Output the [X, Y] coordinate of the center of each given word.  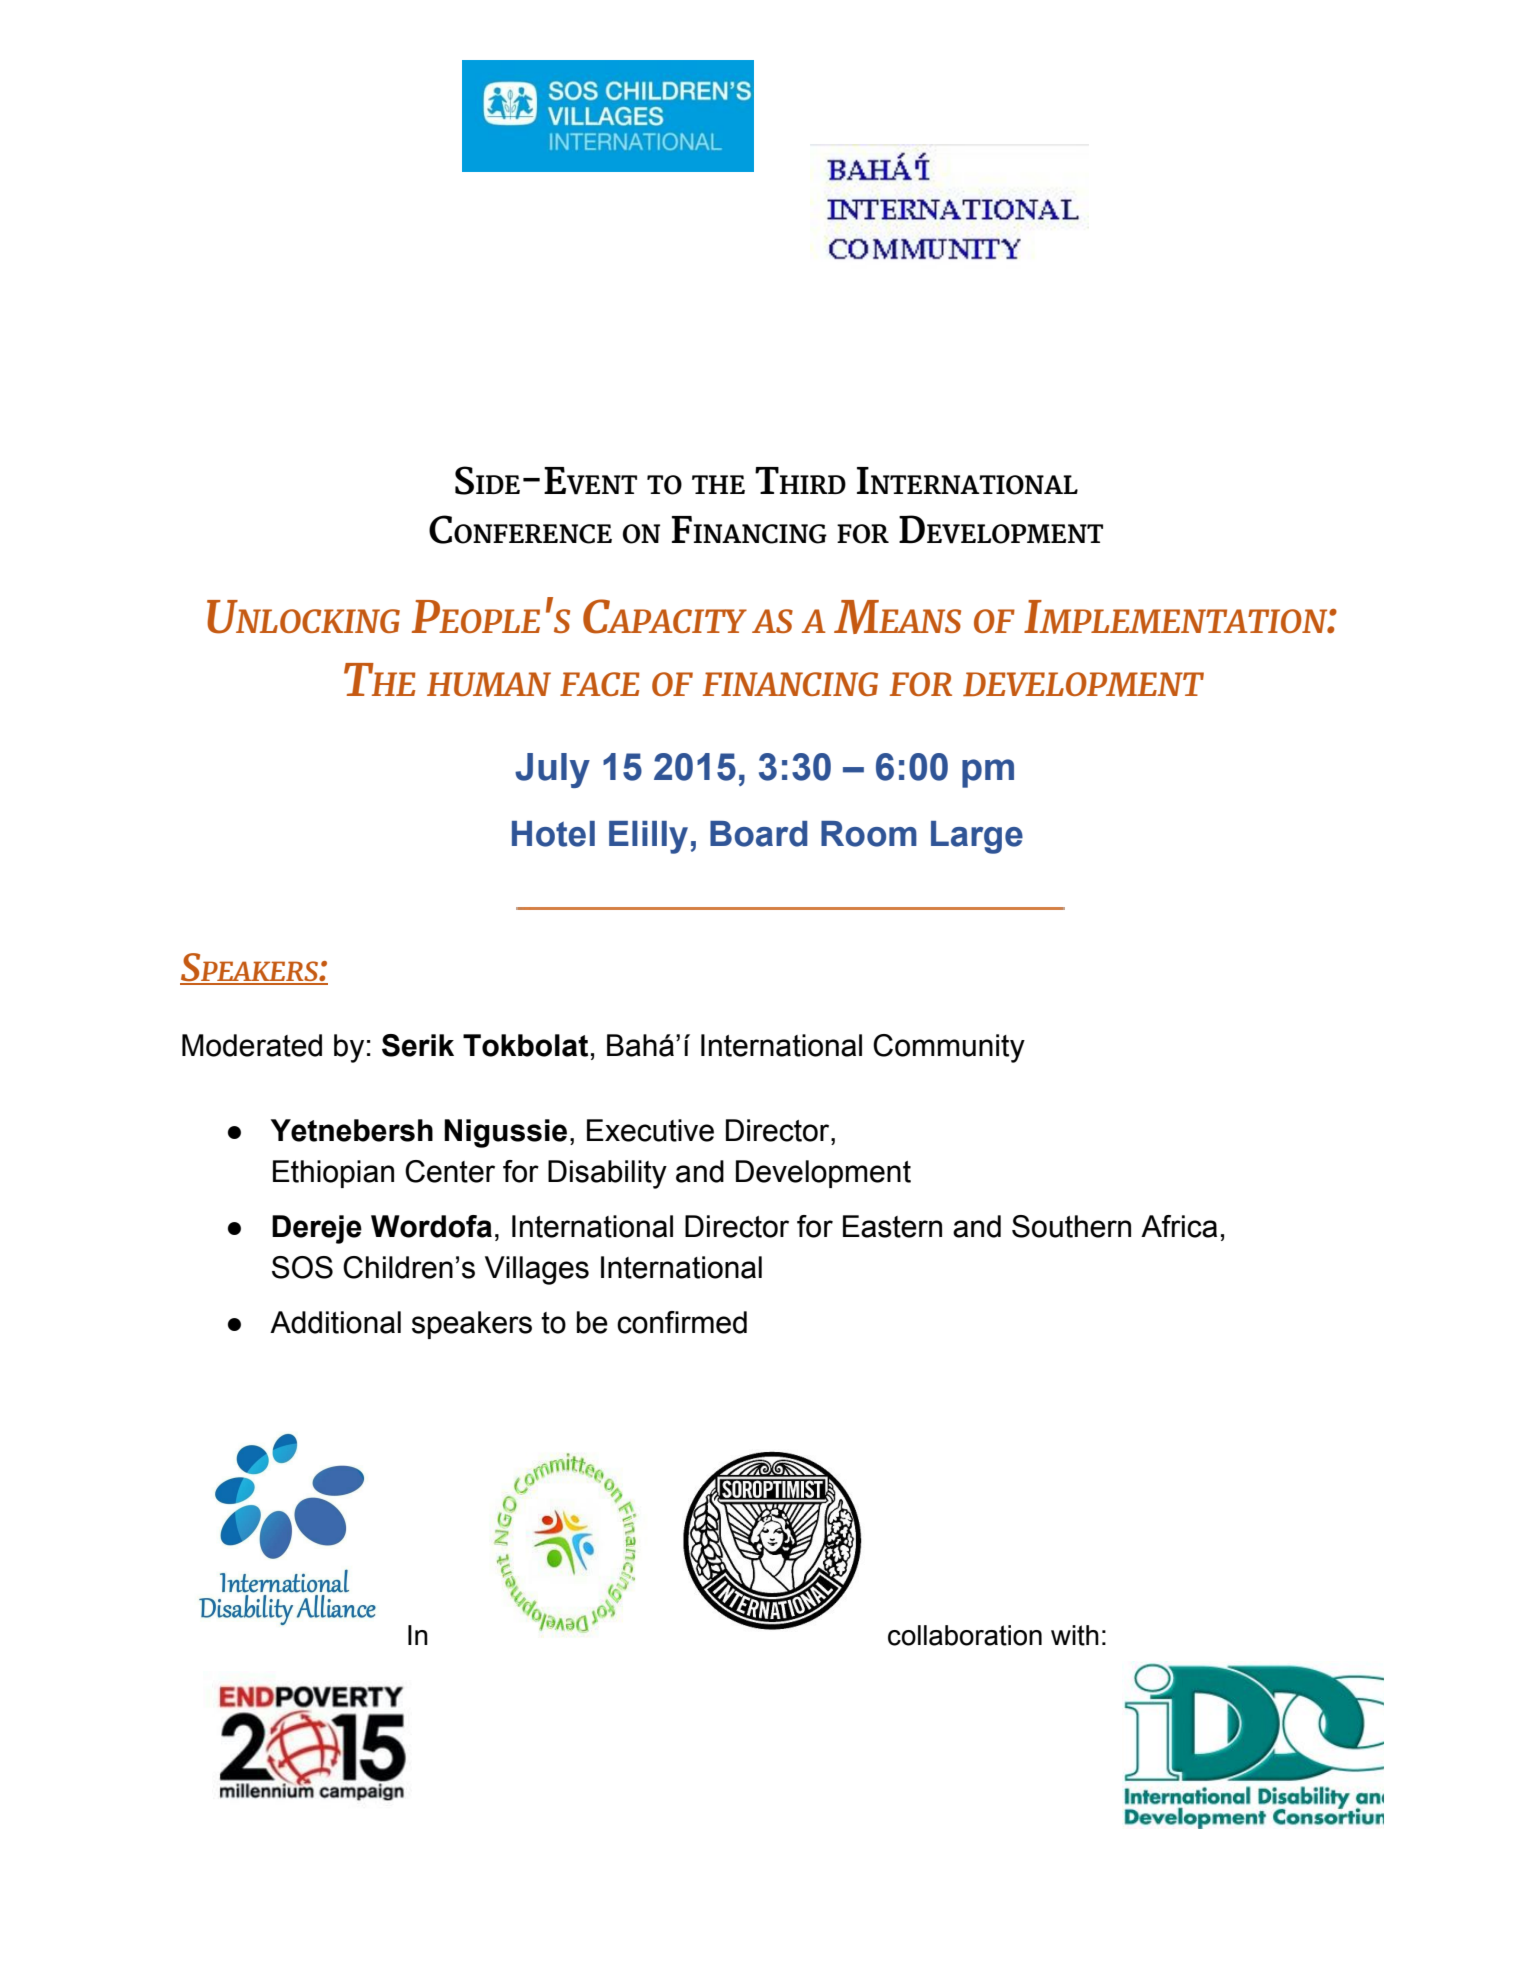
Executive [650, 1130]
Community [949, 1048]
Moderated [252, 1045]
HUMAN [489, 684]
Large [977, 837]
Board [758, 834]
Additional [335, 1322]
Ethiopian [333, 1174]
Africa [1179, 1226]
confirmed [682, 1322]
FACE [599, 684]
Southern [1071, 1226]
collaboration [965, 1635]
